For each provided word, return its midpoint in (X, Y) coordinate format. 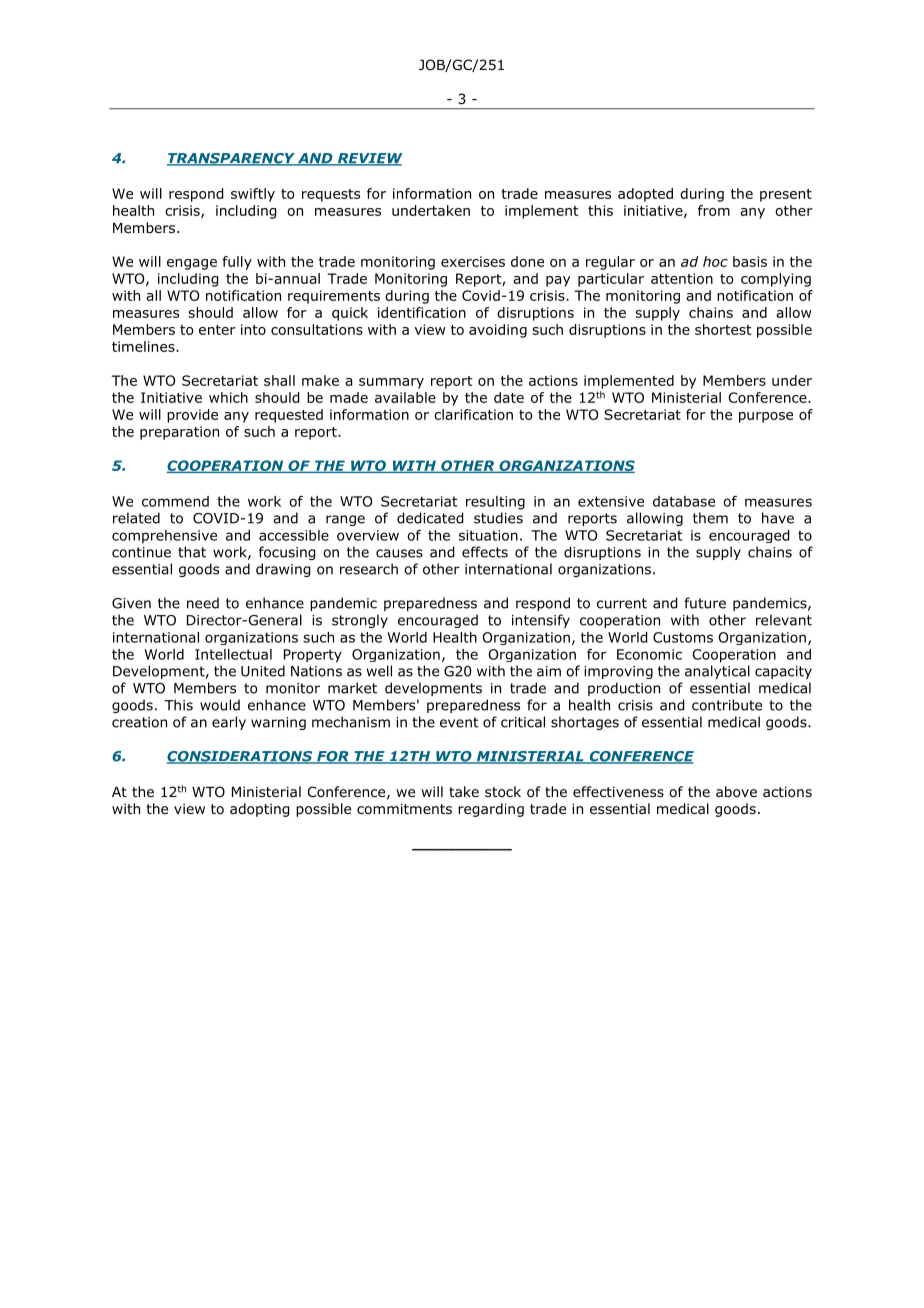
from (714, 210)
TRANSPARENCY (232, 159)
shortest (723, 329)
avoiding (498, 331)
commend (175, 501)
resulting (495, 503)
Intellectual (233, 654)
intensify (541, 621)
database (684, 501)
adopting (259, 810)
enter (217, 330)
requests (331, 195)
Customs (683, 637)
